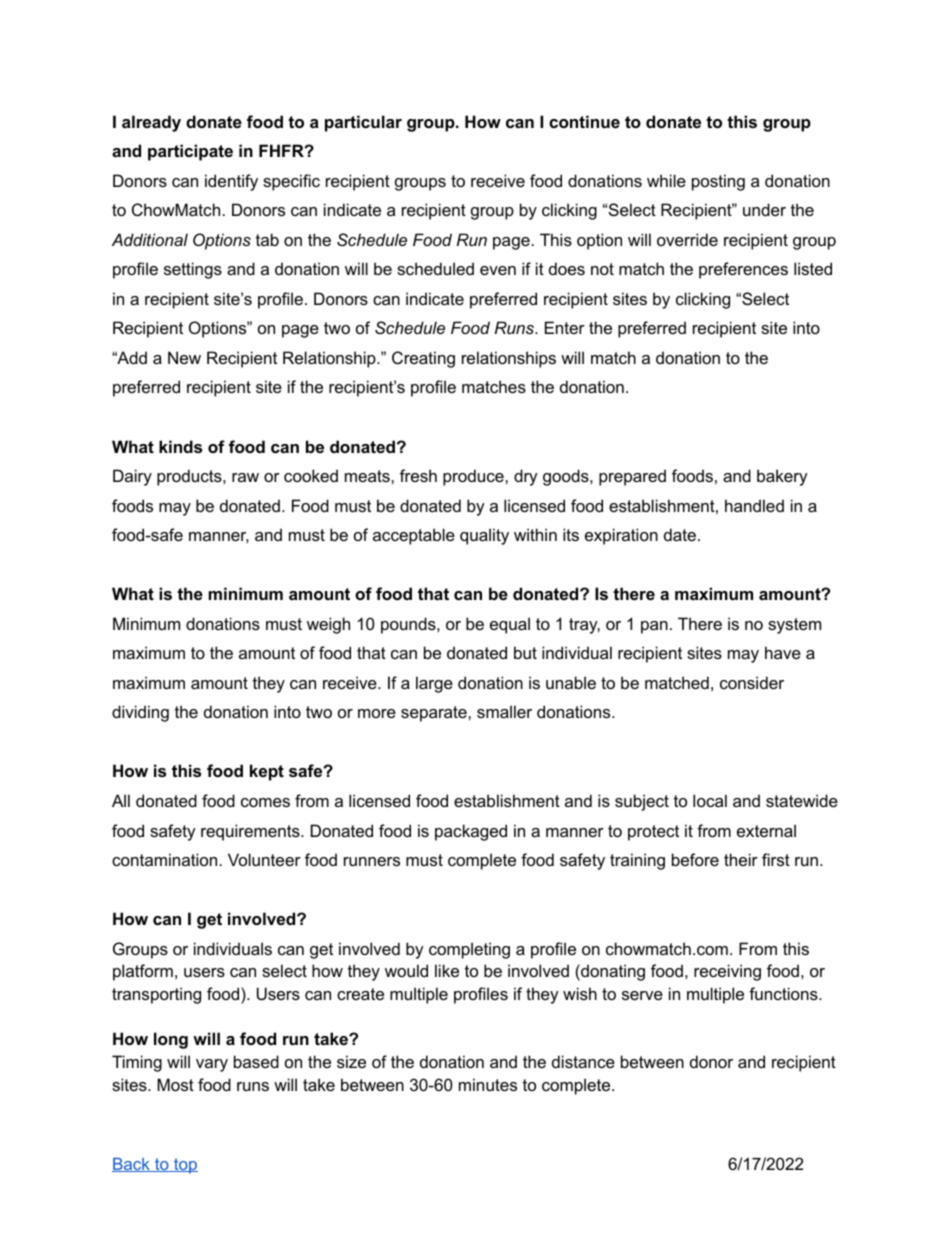 The height and width of the screenshot is (1233, 952). I want to click on posting, so click(718, 182).
